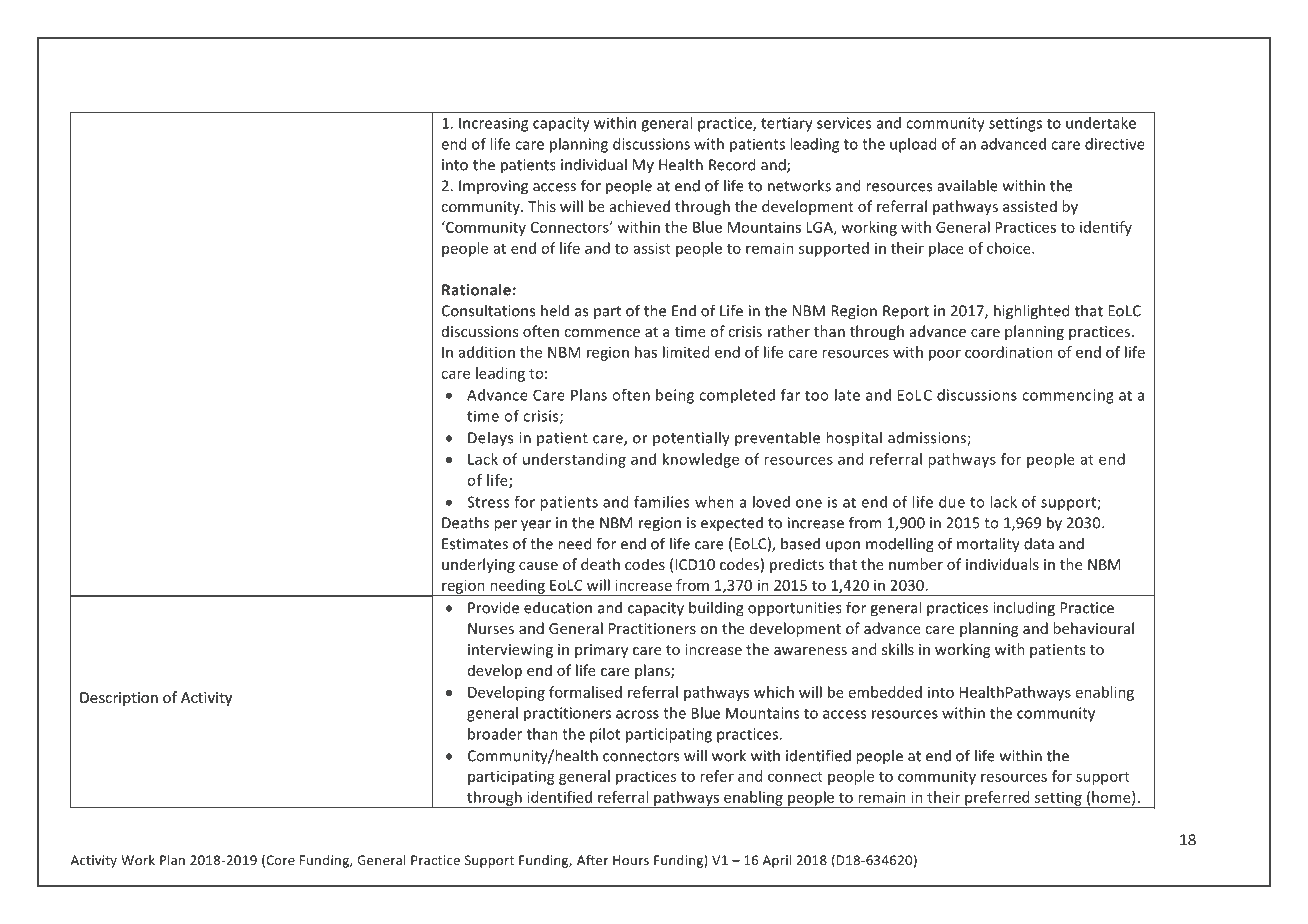  I want to click on formalised, so click(585, 692).
